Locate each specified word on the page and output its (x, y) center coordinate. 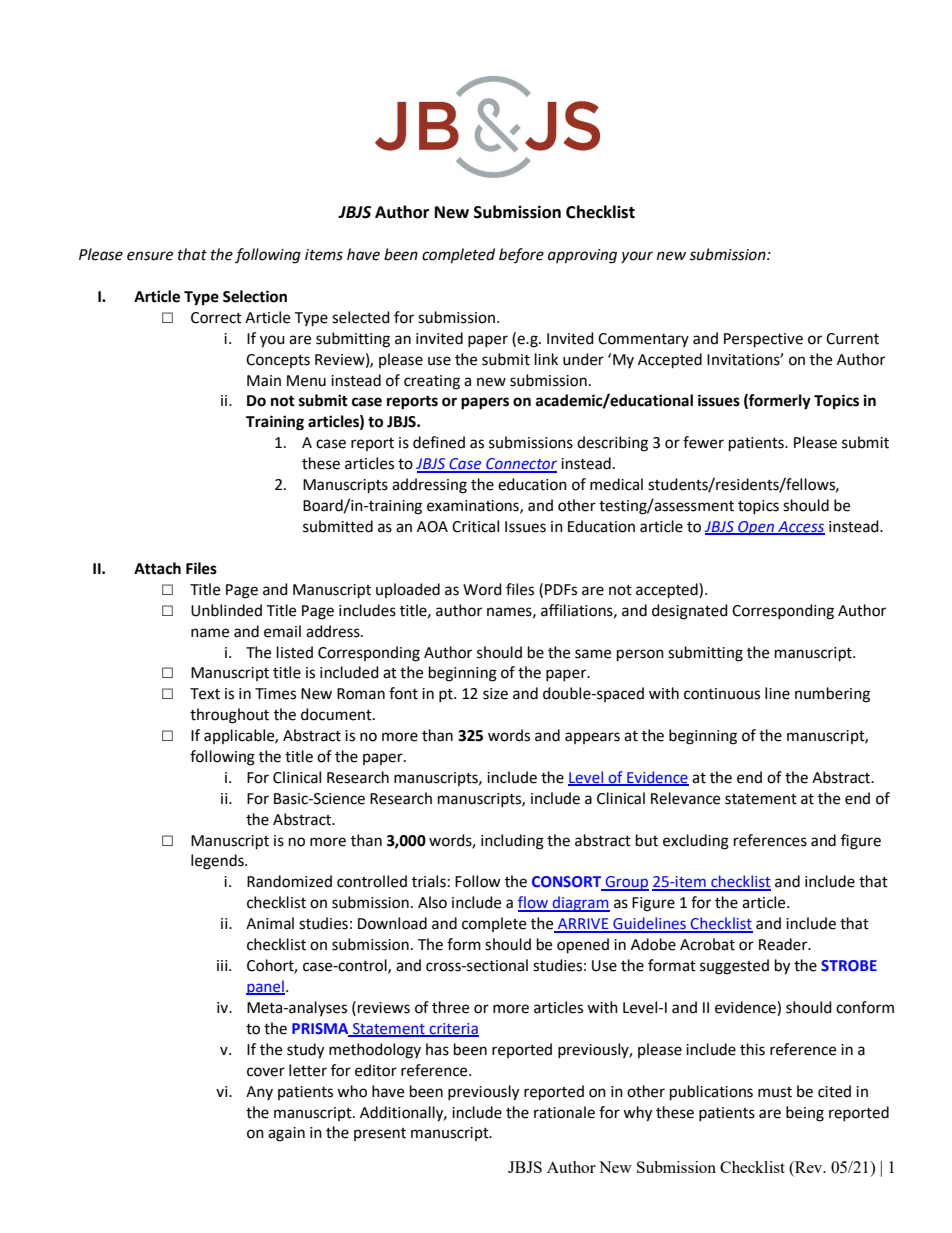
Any (259, 1093)
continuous (722, 694)
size (495, 694)
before (521, 255)
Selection (255, 296)
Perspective (763, 340)
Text (205, 694)
